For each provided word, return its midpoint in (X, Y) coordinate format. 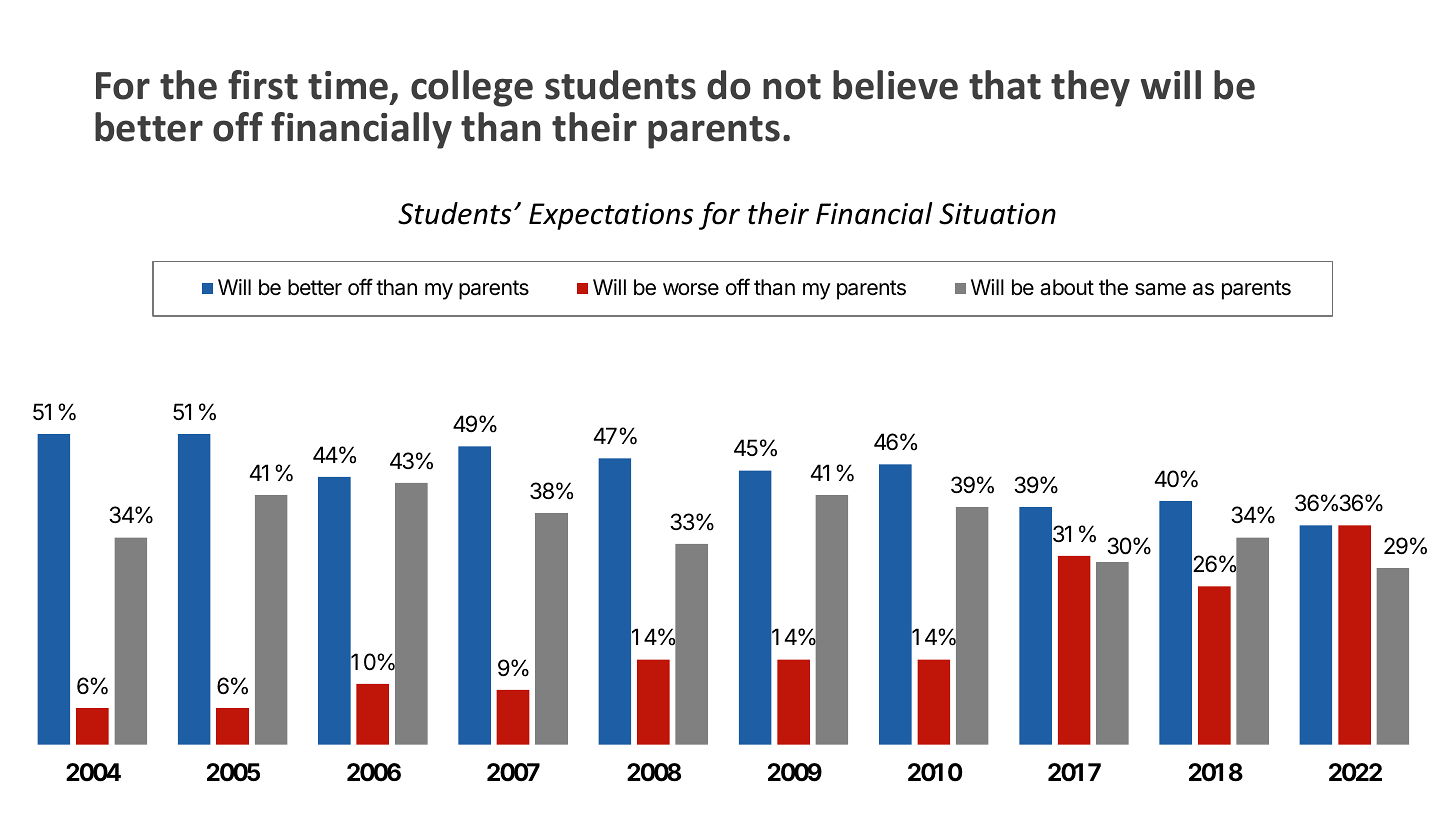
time (348, 85)
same (1160, 289)
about (1067, 287)
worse (691, 289)
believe (895, 85)
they (1090, 88)
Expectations (611, 216)
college (472, 88)
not (792, 87)
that (1005, 85)
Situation (997, 214)
